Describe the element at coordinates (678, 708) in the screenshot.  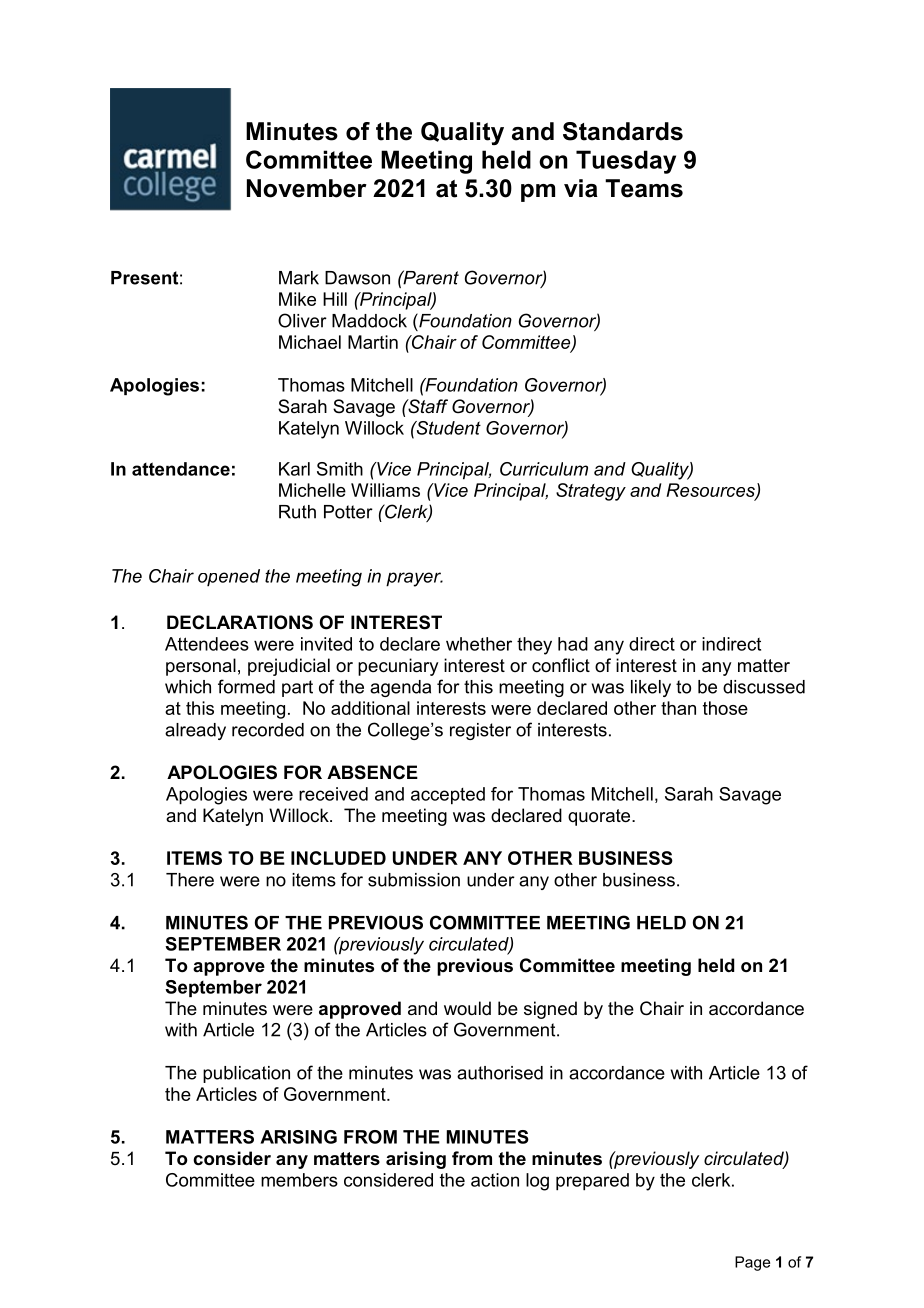
I see `than` at that location.
